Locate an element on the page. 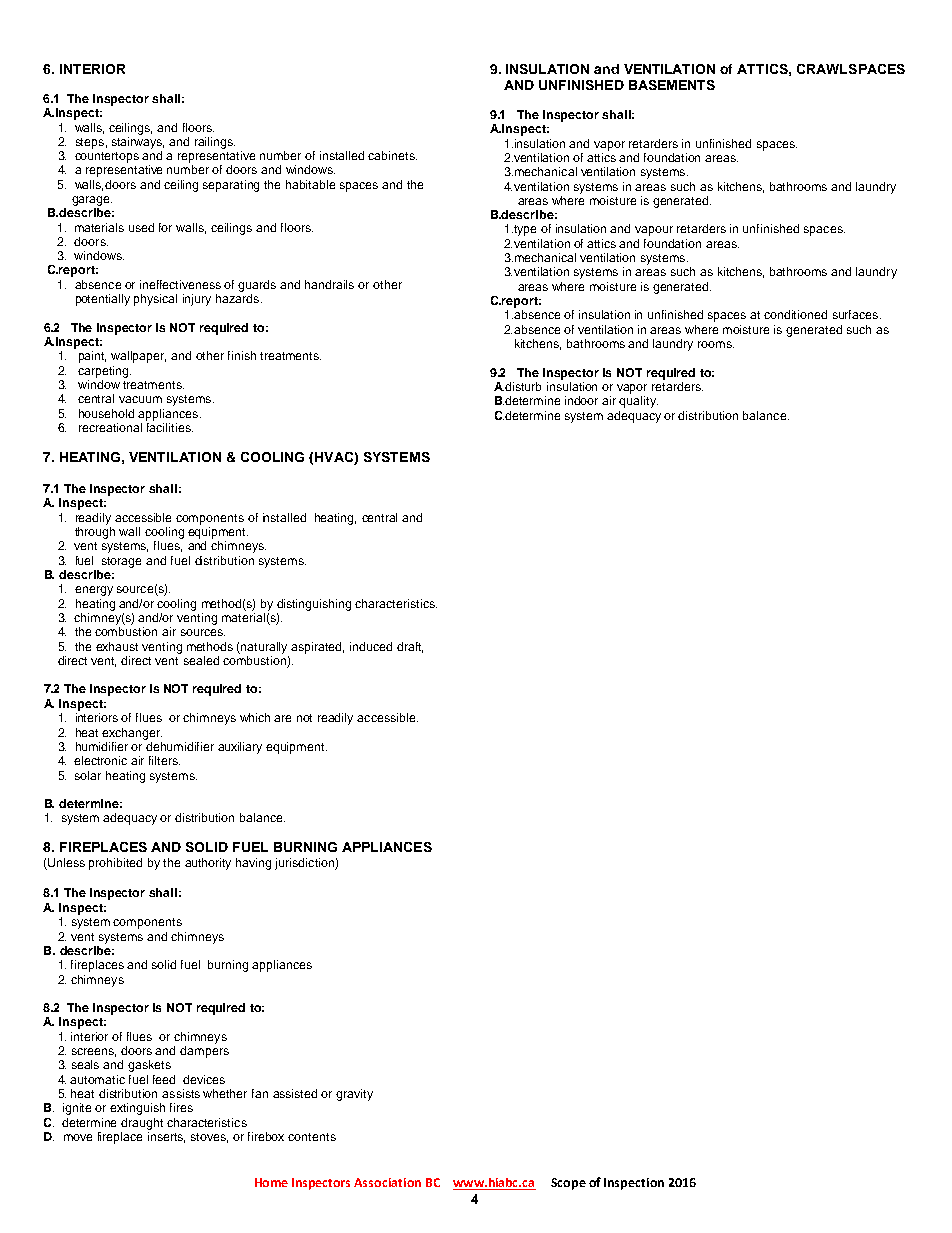  having is located at coordinates (253, 864).
